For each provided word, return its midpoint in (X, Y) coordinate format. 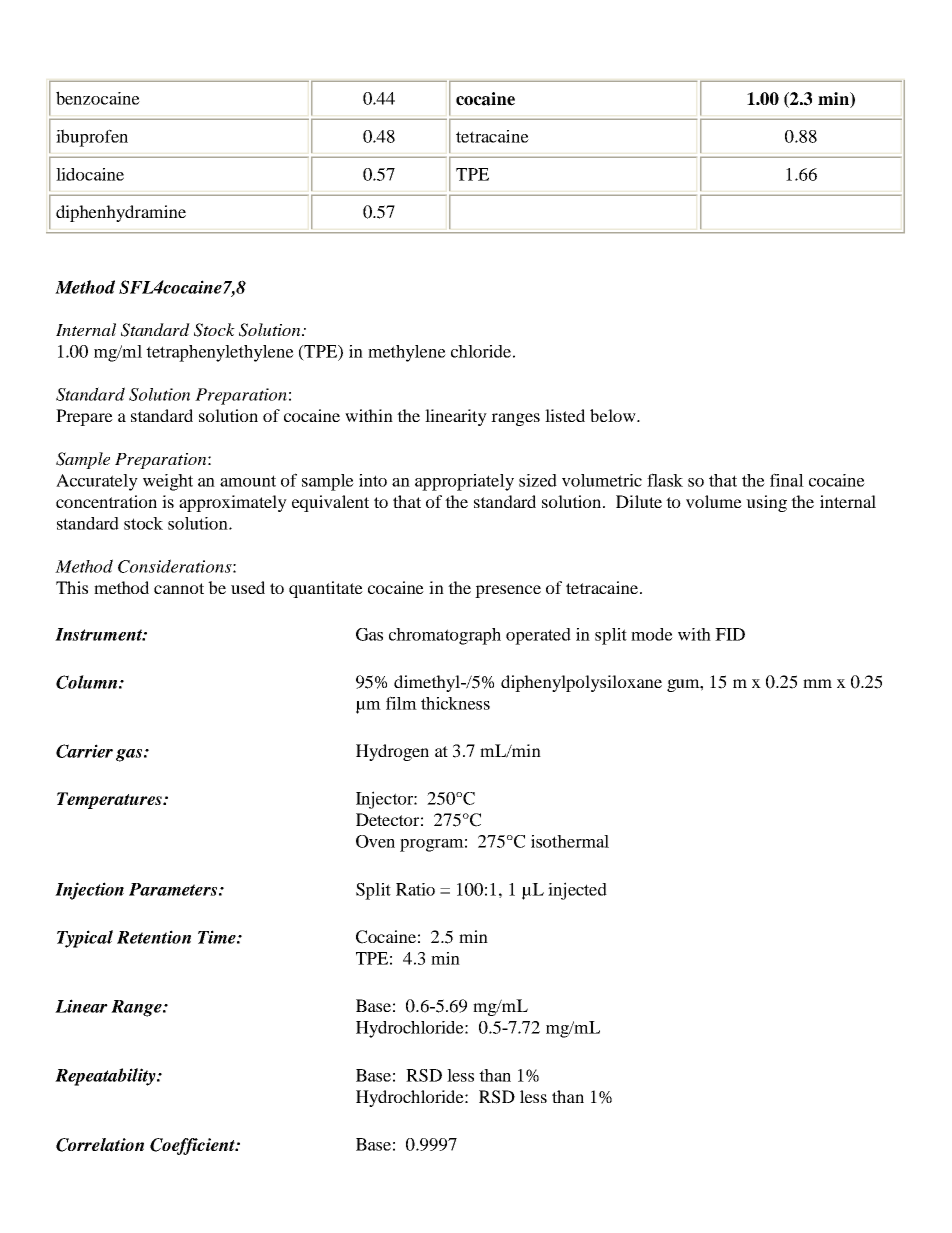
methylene (407, 353)
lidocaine (90, 174)
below (614, 415)
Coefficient (193, 1146)
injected (577, 891)
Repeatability (106, 1077)
